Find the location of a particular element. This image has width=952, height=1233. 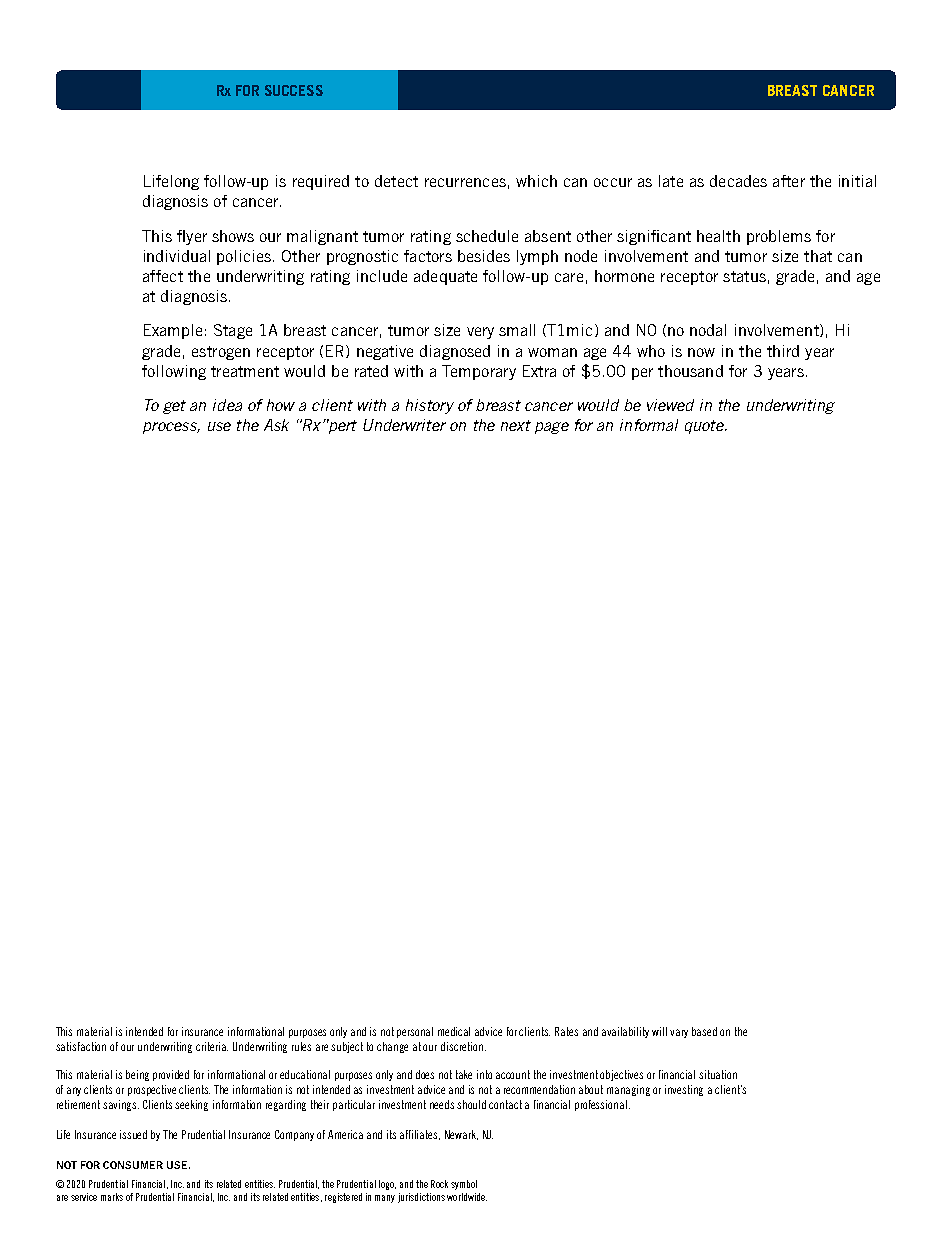

SUCCESS is located at coordinates (294, 90).
